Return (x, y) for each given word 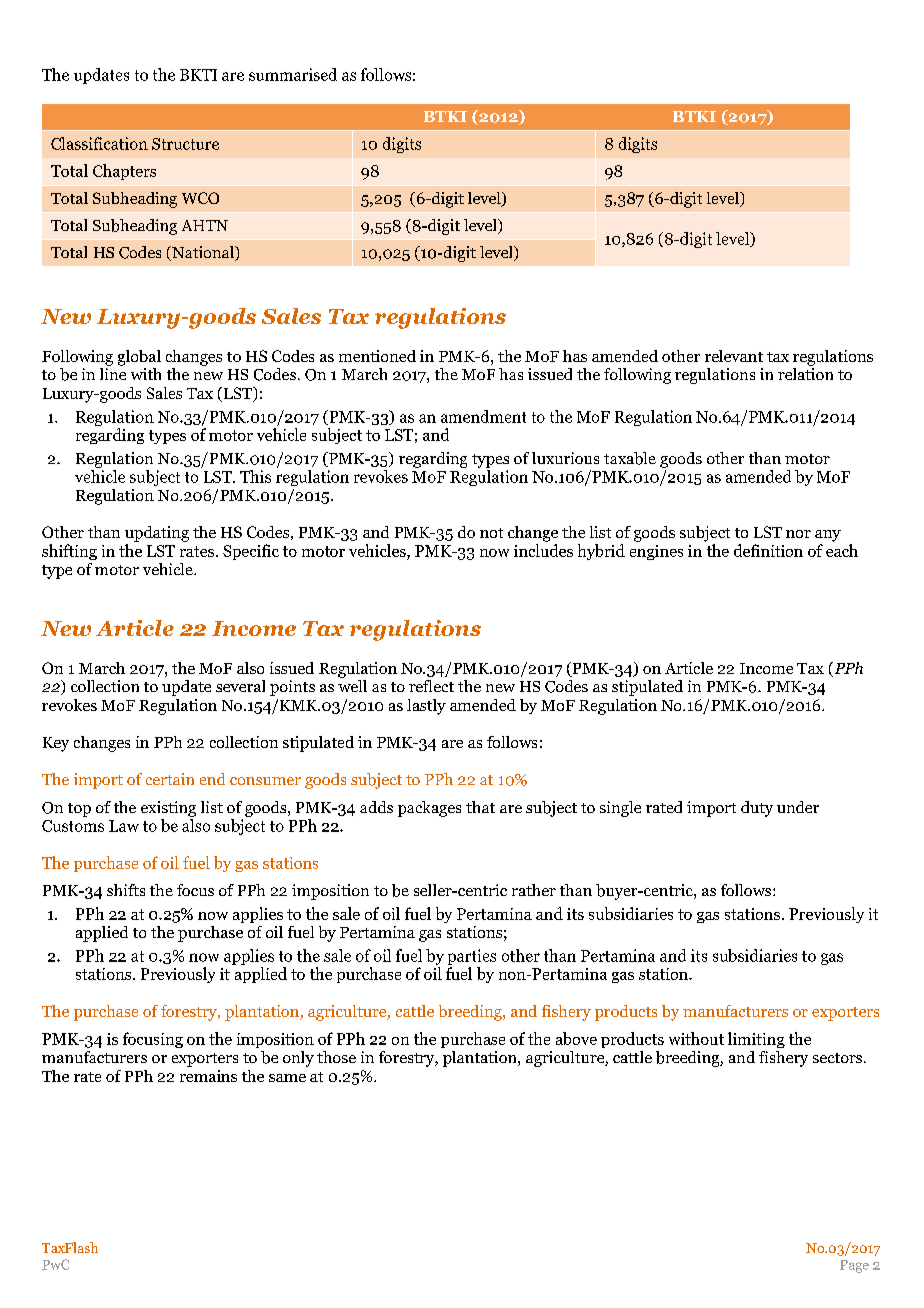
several (240, 686)
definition (768, 550)
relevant (734, 356)
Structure (185, 144)
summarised (293, 74)
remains (208, 1076)
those (336, 1057)
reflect (431, 686)
